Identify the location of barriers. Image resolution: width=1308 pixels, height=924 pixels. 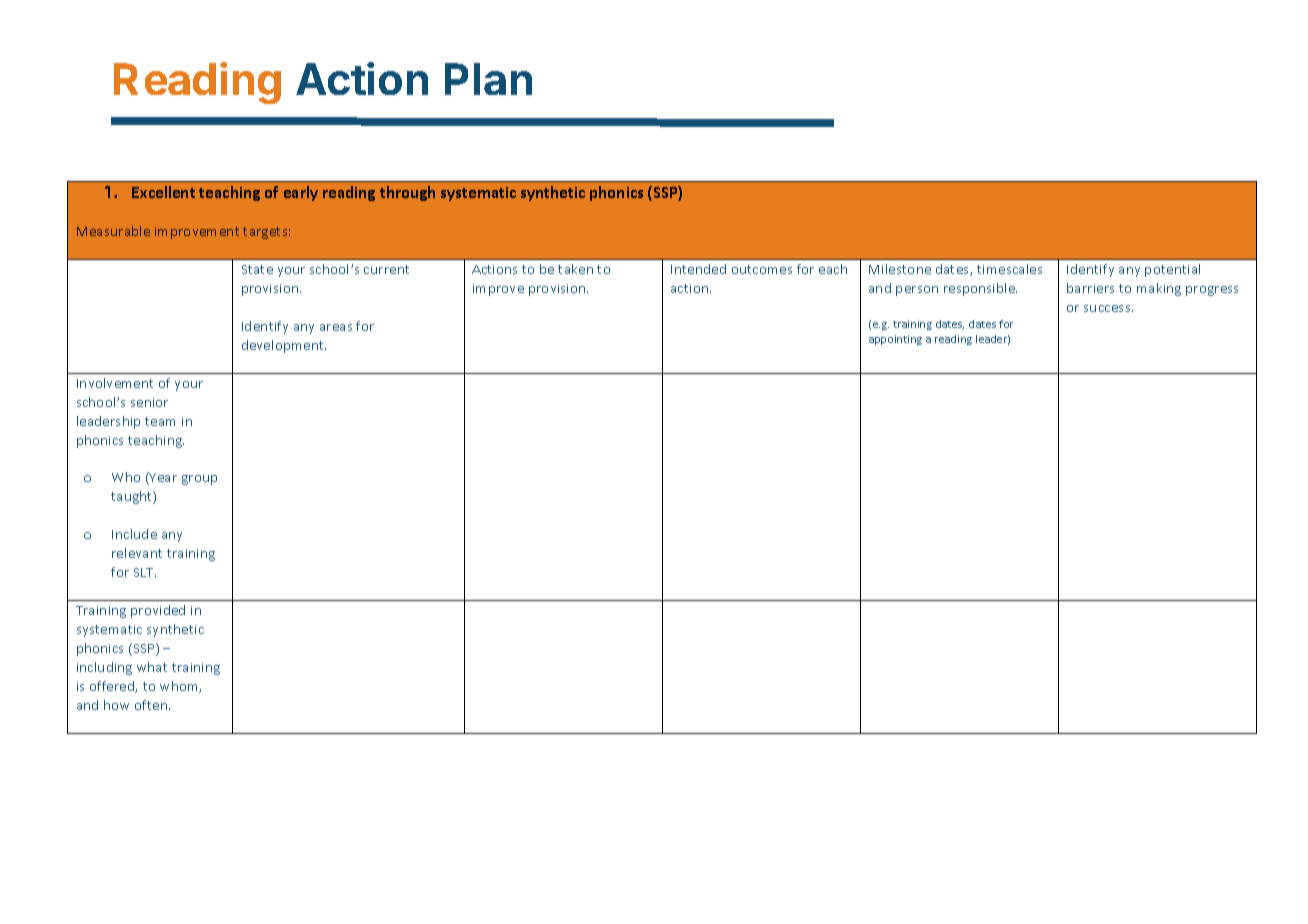
(1090, 288).
